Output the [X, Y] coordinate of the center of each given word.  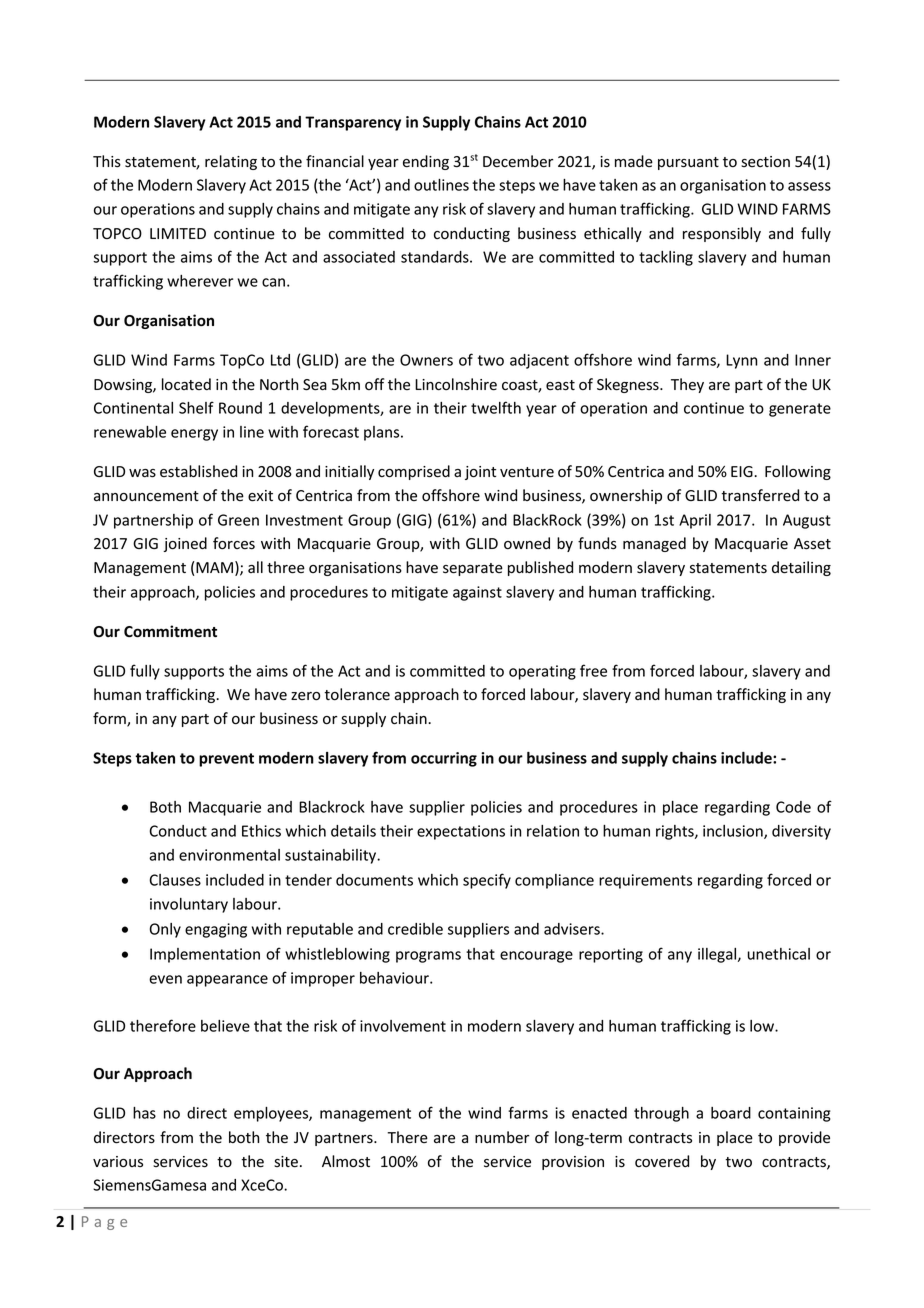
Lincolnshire [456, 384]
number [502, 1137]
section [765, 162]
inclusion [734, 832]
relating [231, 162]
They [687, 385]
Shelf [196, 407]
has [144, 1113]
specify [487, 881]
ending [426, 162]
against [477, 593]
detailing [801, 568]
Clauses [175, 880]
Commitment [170, 631]
